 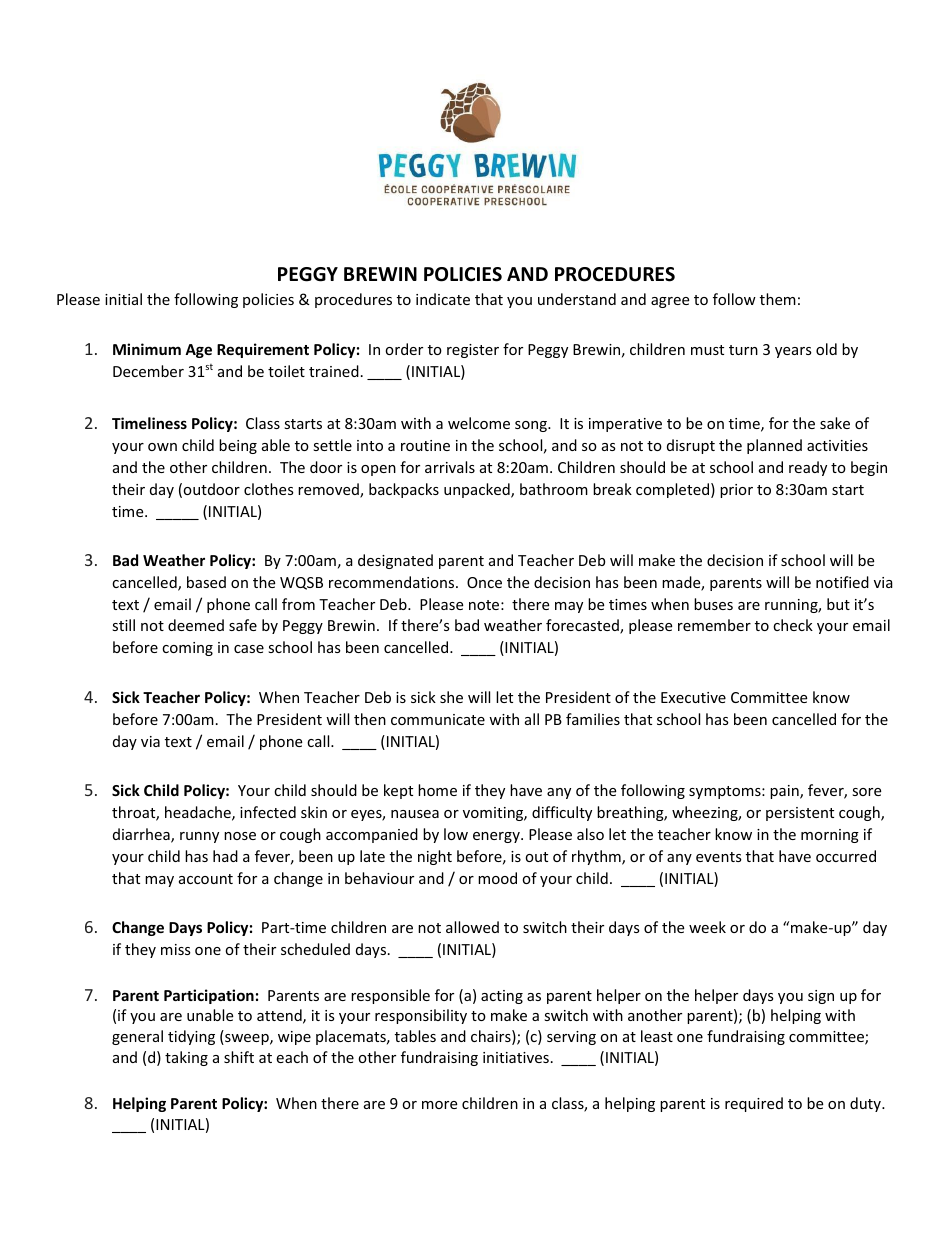 What do you see at coordinates (778, 299) in the screenshot?
I see `them` at bounding box center [778, 299].
